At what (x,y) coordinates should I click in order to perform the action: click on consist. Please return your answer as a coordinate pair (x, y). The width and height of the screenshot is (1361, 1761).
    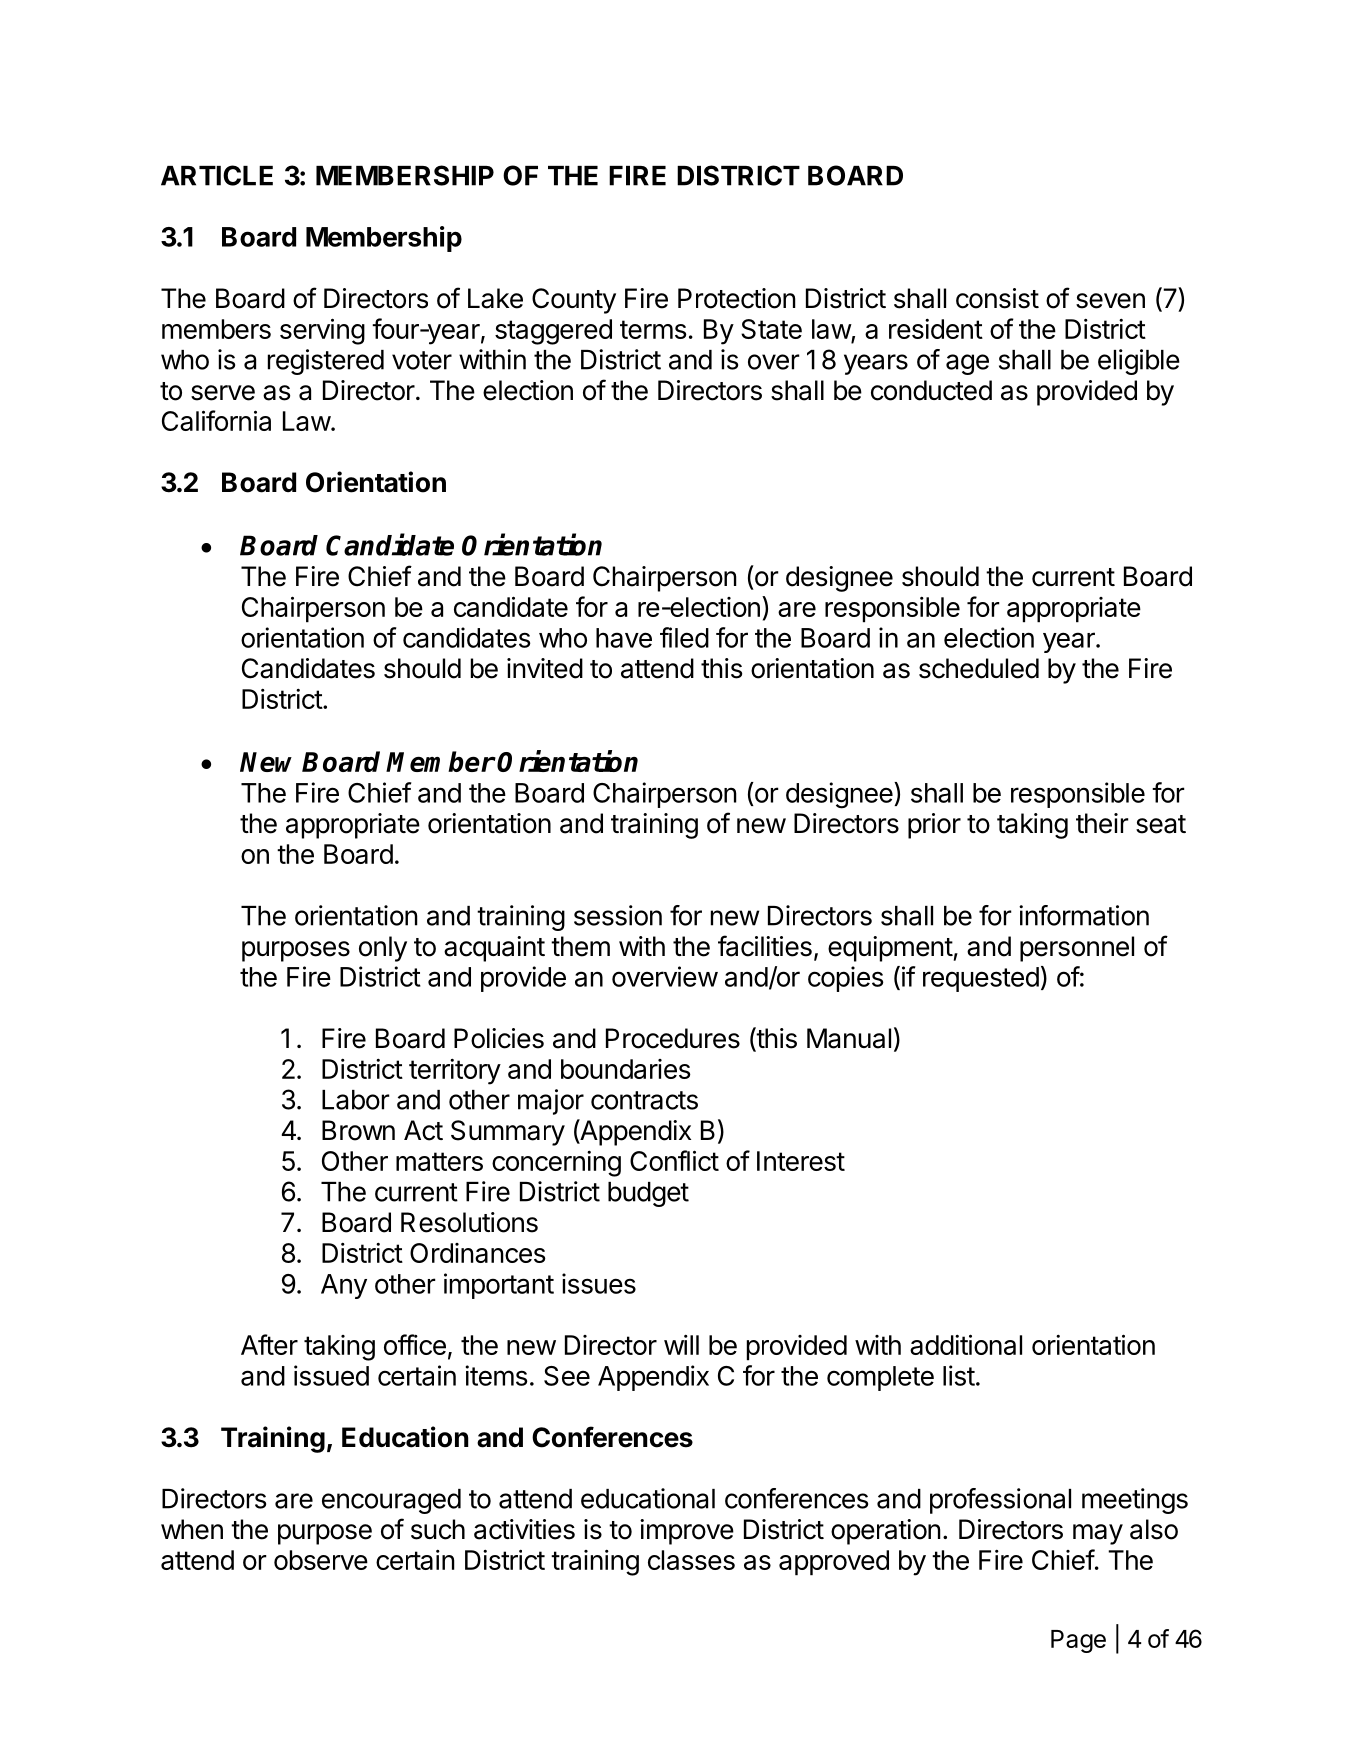
    Looking at the image, I should click on (997, 298).
